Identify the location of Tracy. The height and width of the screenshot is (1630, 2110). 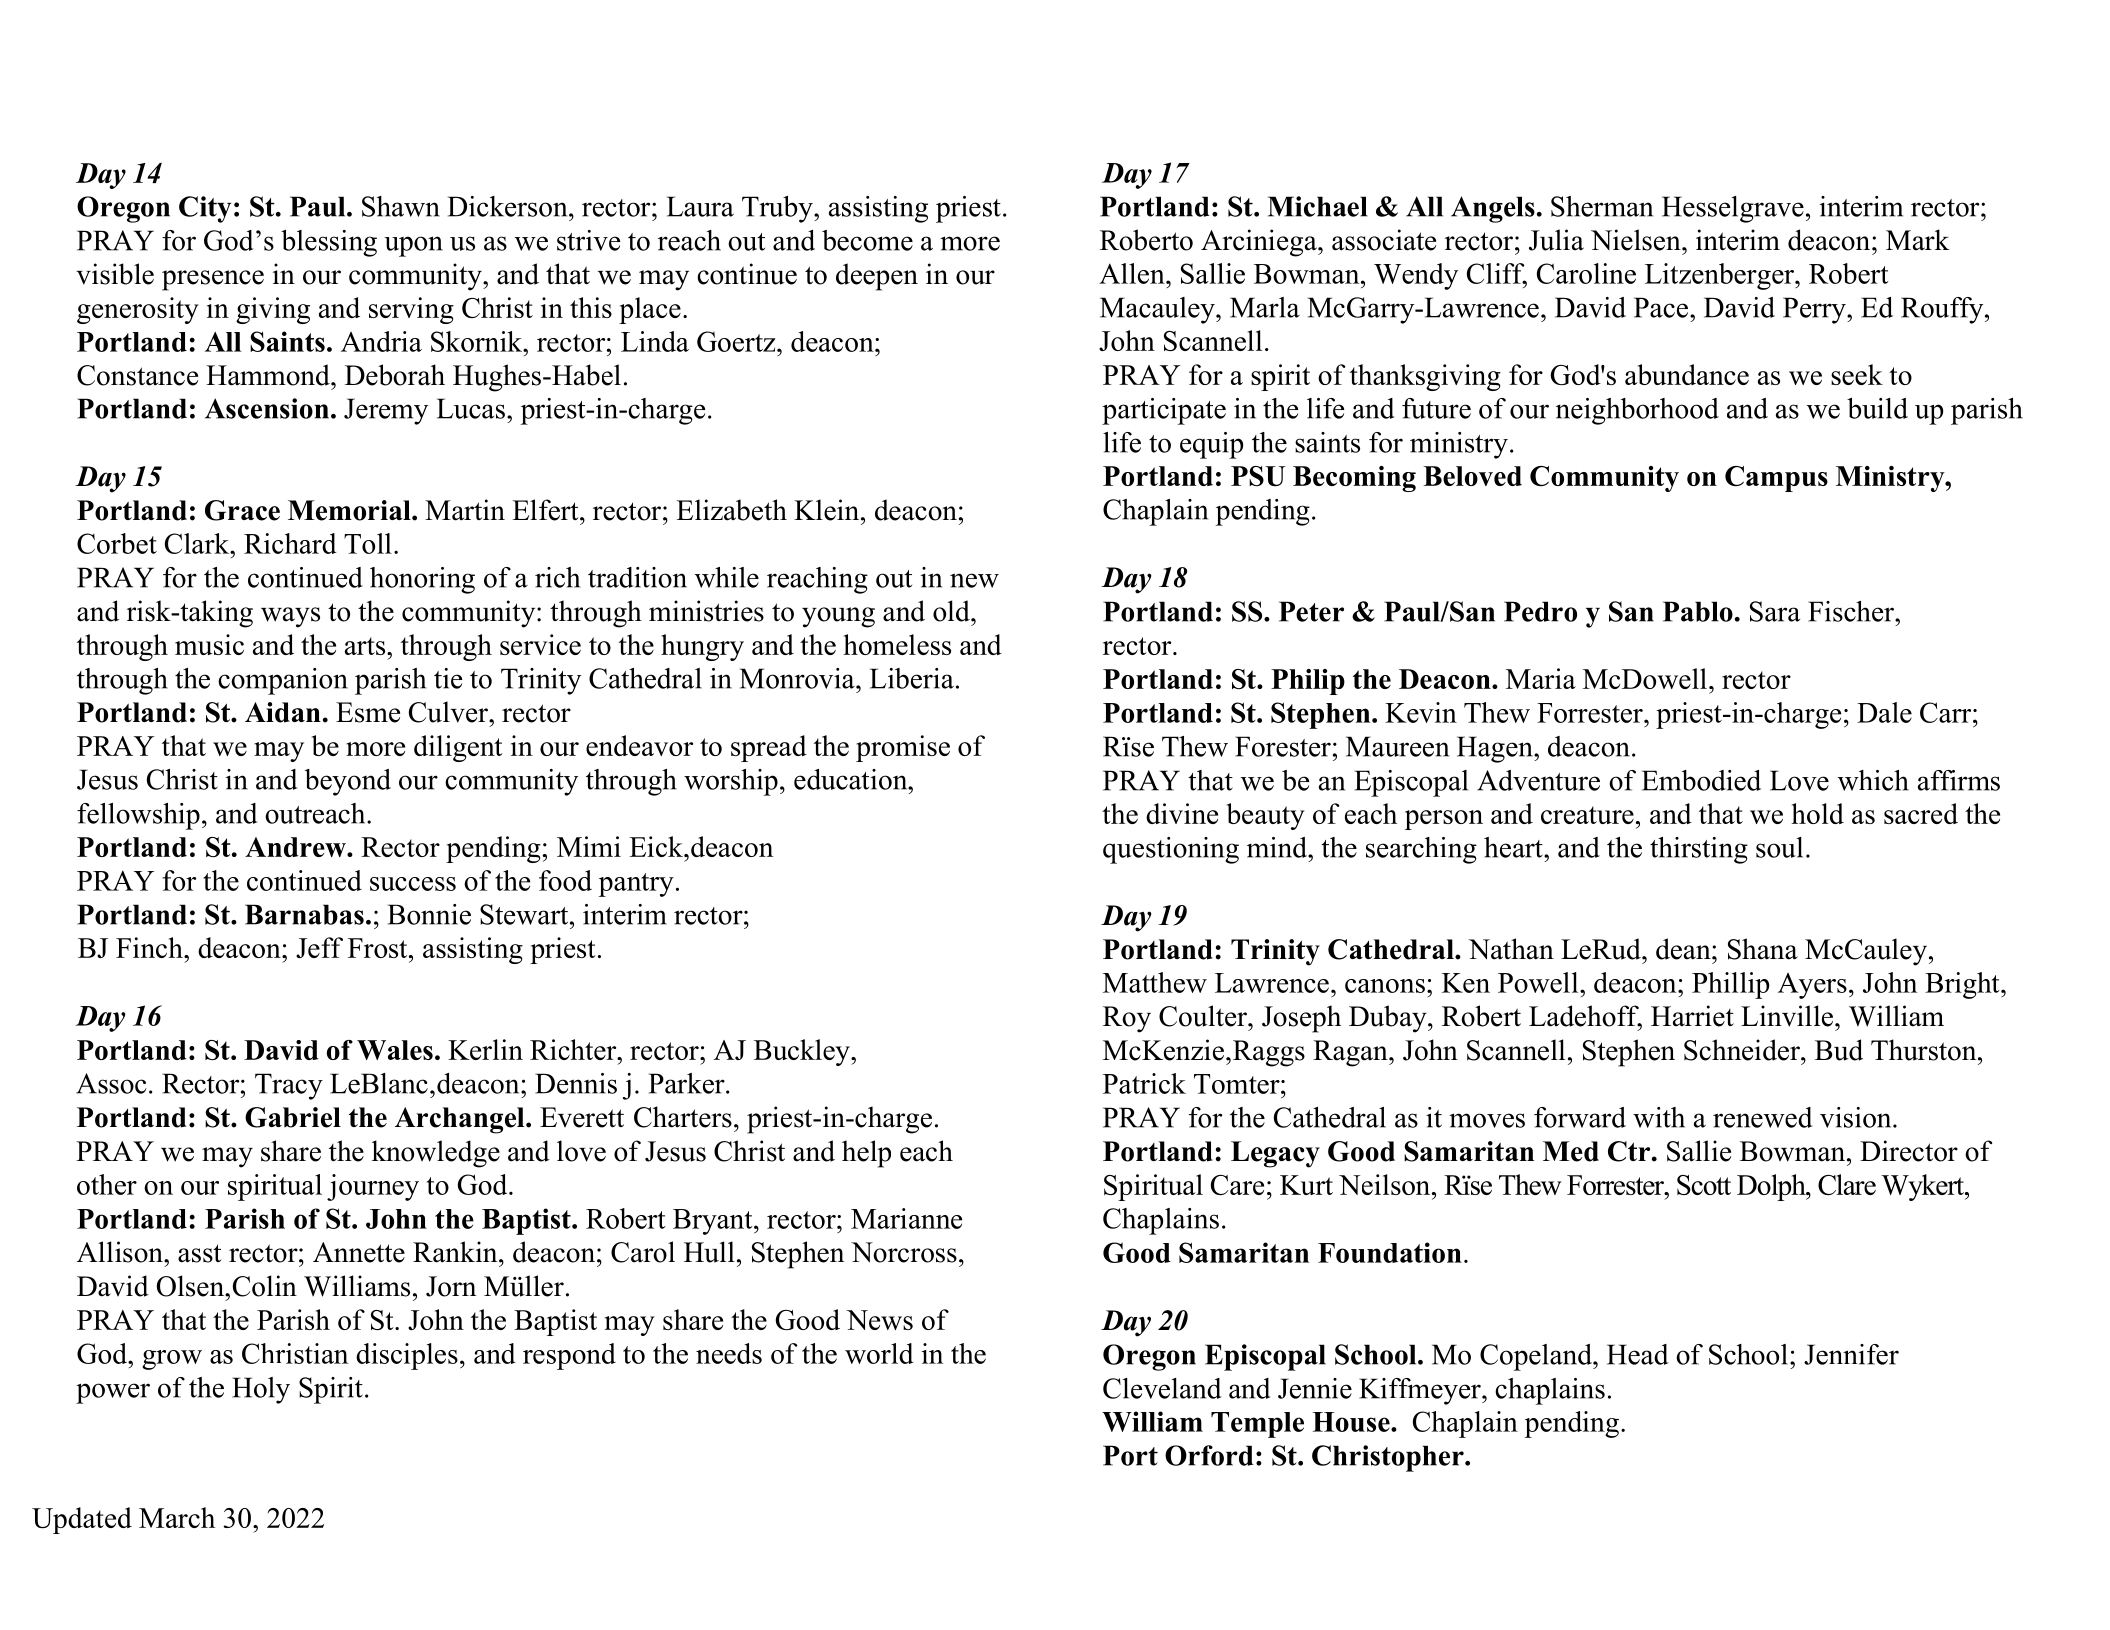
(289, 1086).
